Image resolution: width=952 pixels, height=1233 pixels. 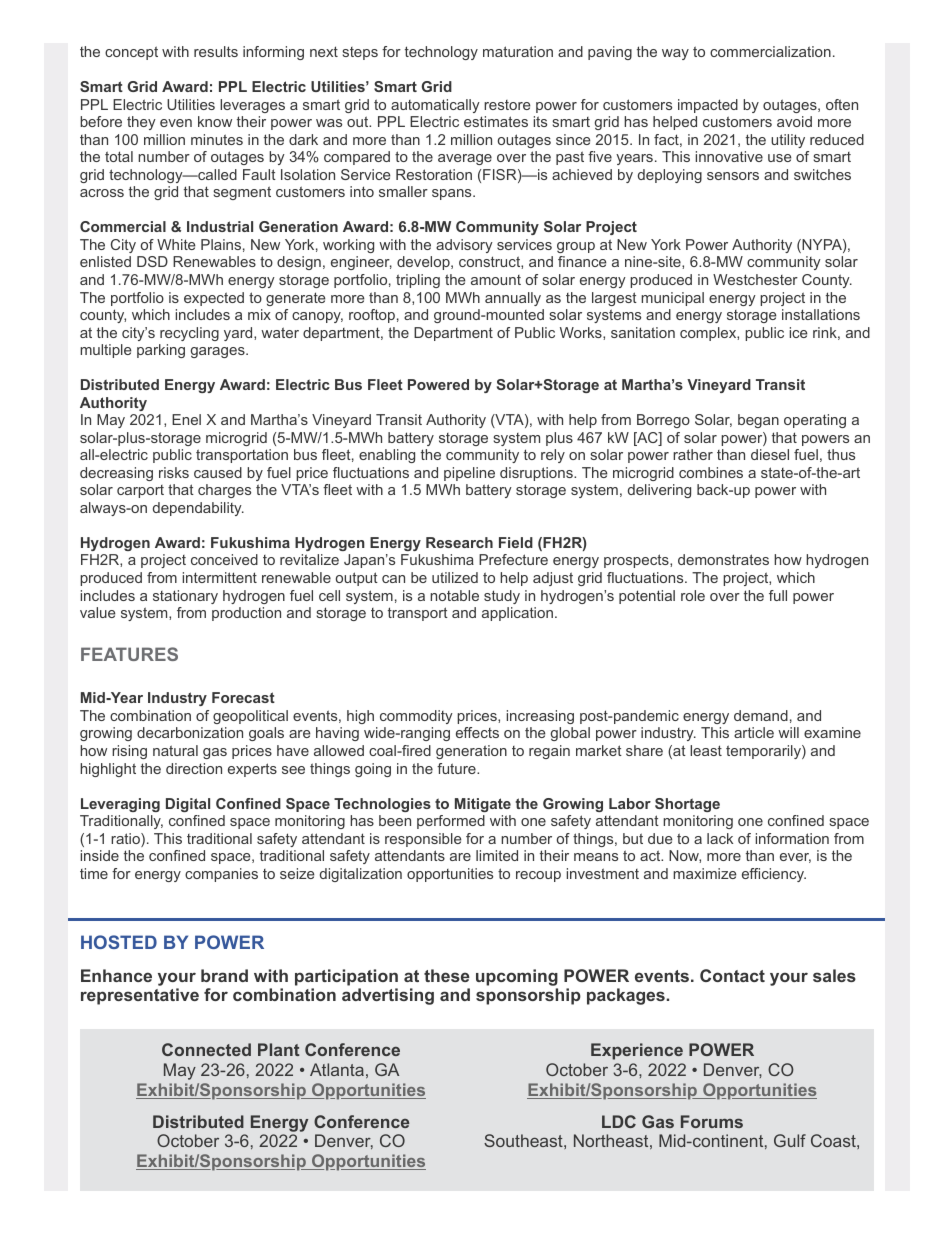 What do you see at coordinates (708, 106) in the image?
I see `impacted` at bounding box center [708, 106].
